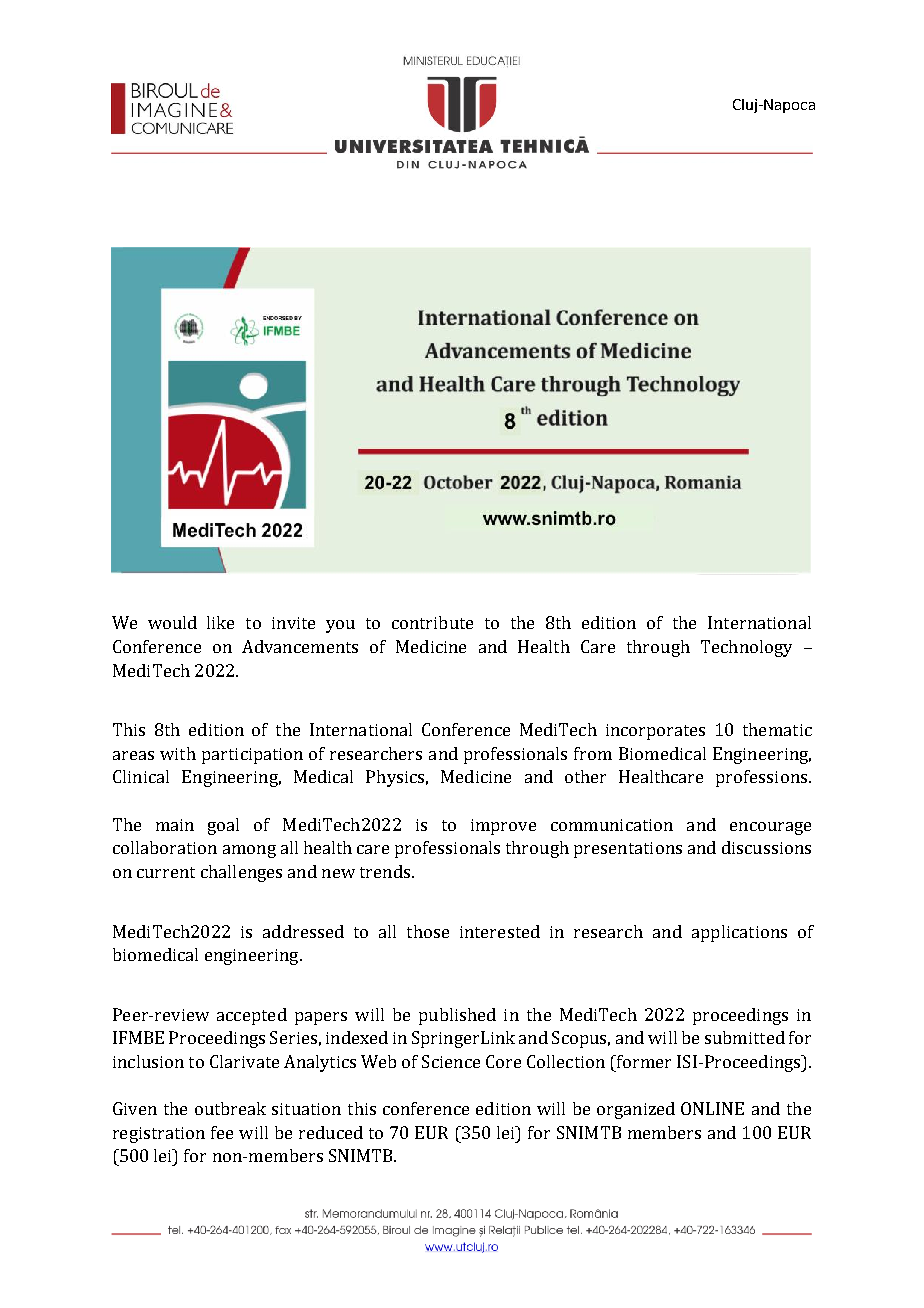 The image size is (924, 1308). Describe the element at coordinates (252, 1016) in the screenshot. I see `accepted` at that location.
